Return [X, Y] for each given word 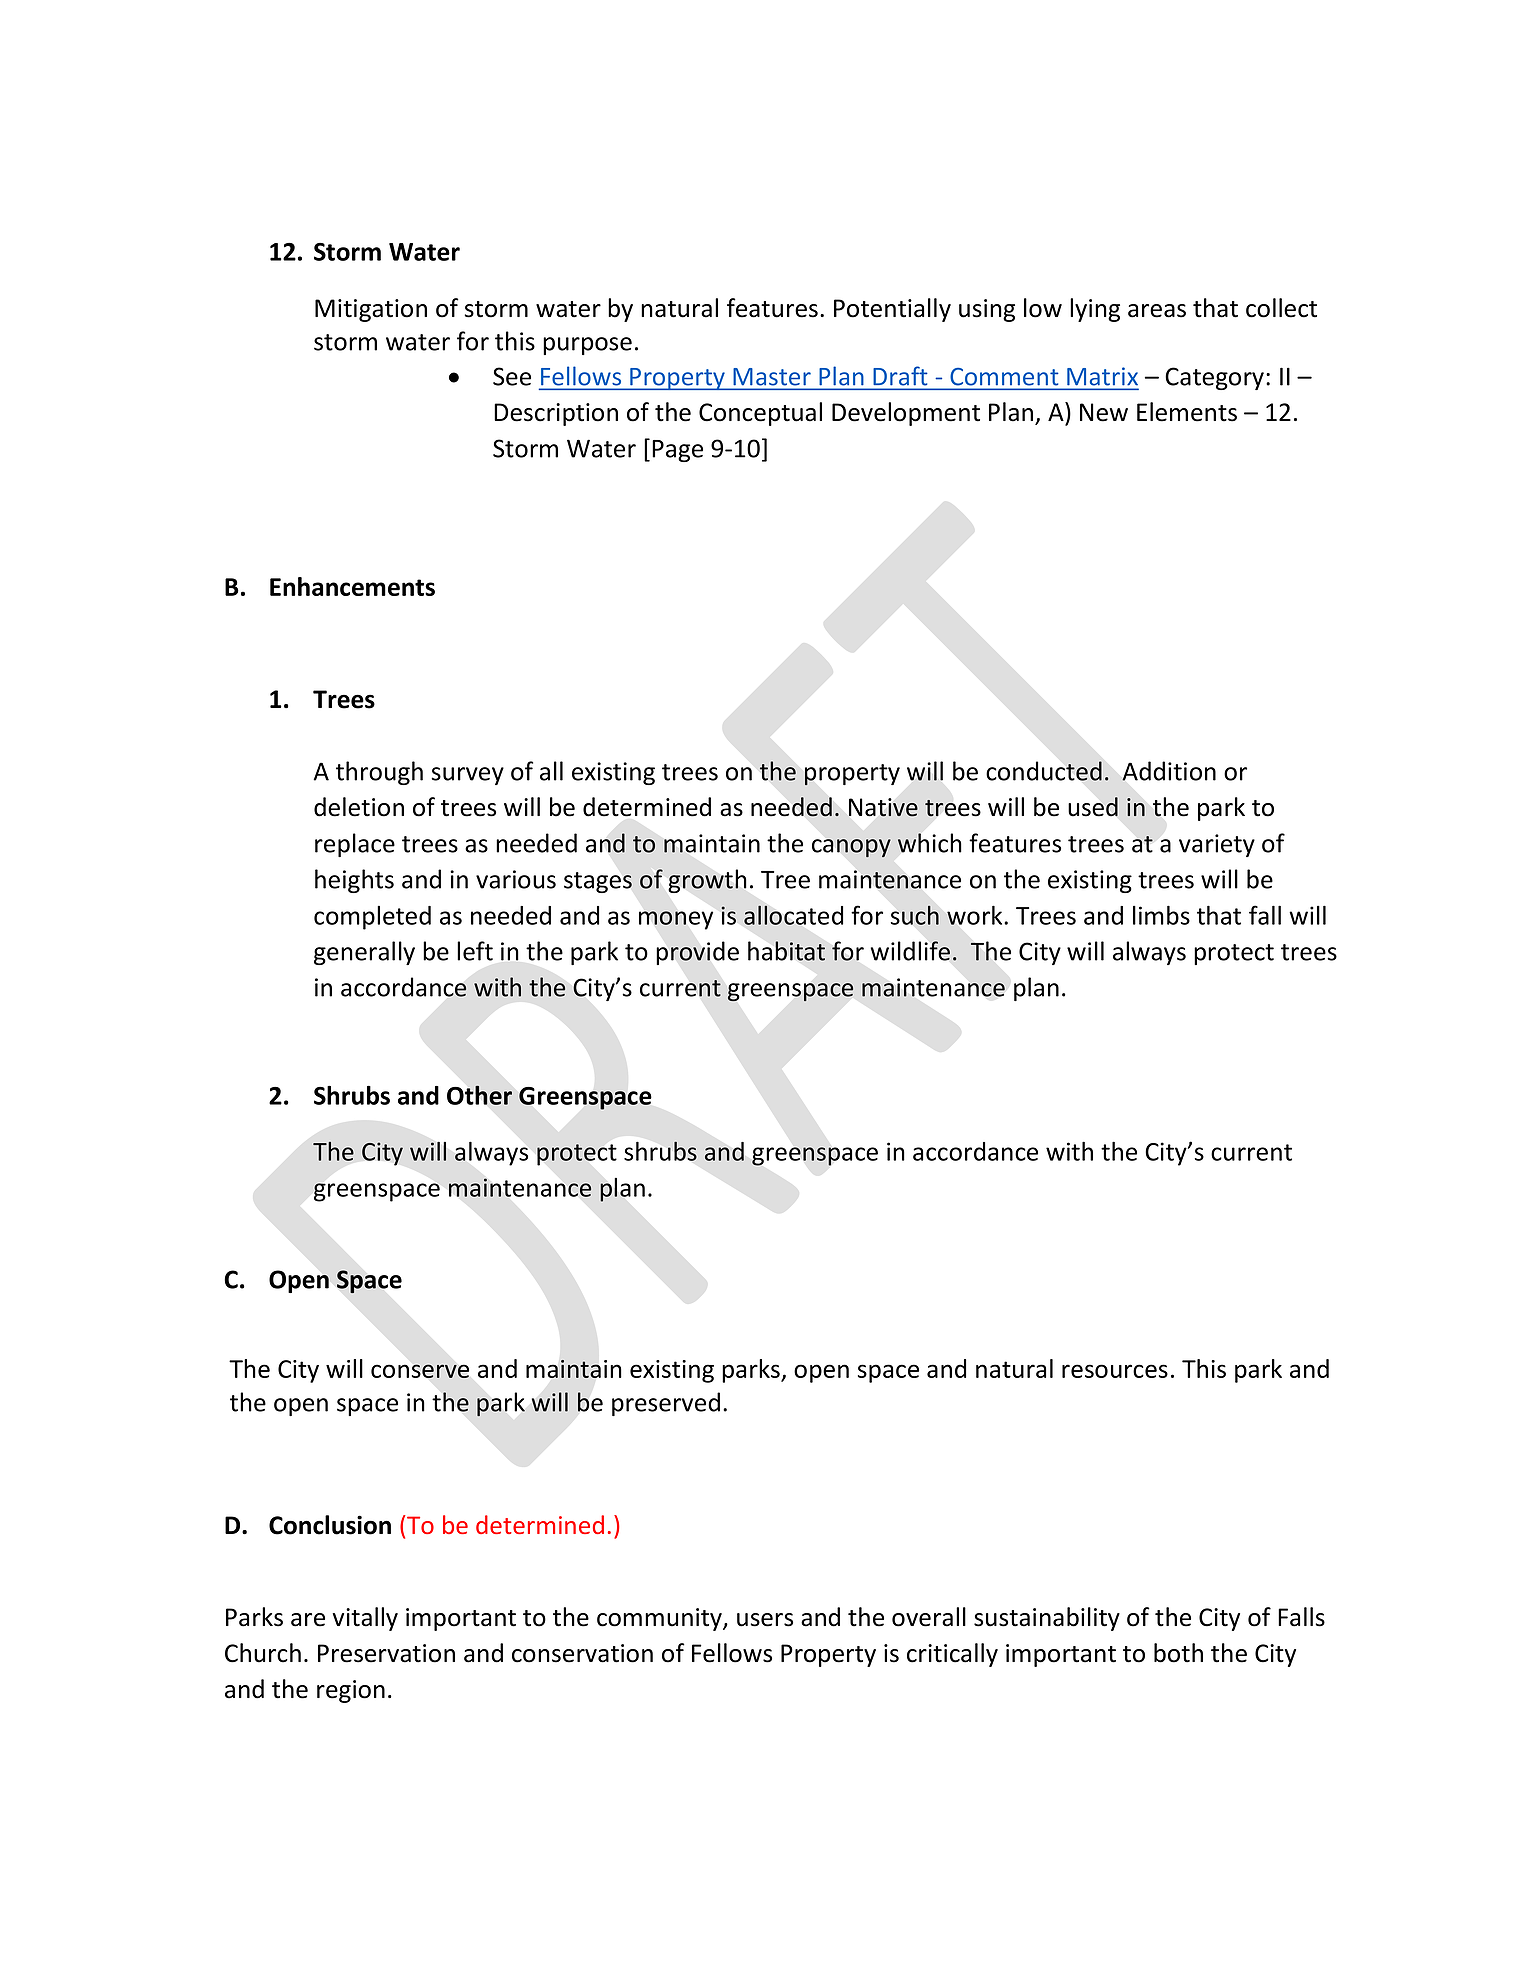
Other [479, 1095]
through [379, 773]
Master [772, 376]
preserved [666, 1404]
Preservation [386, 1653]
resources [1115, 1371]
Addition [1169, 771]
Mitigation [371, 310]
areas [1157, 311]
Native [883, 807]
